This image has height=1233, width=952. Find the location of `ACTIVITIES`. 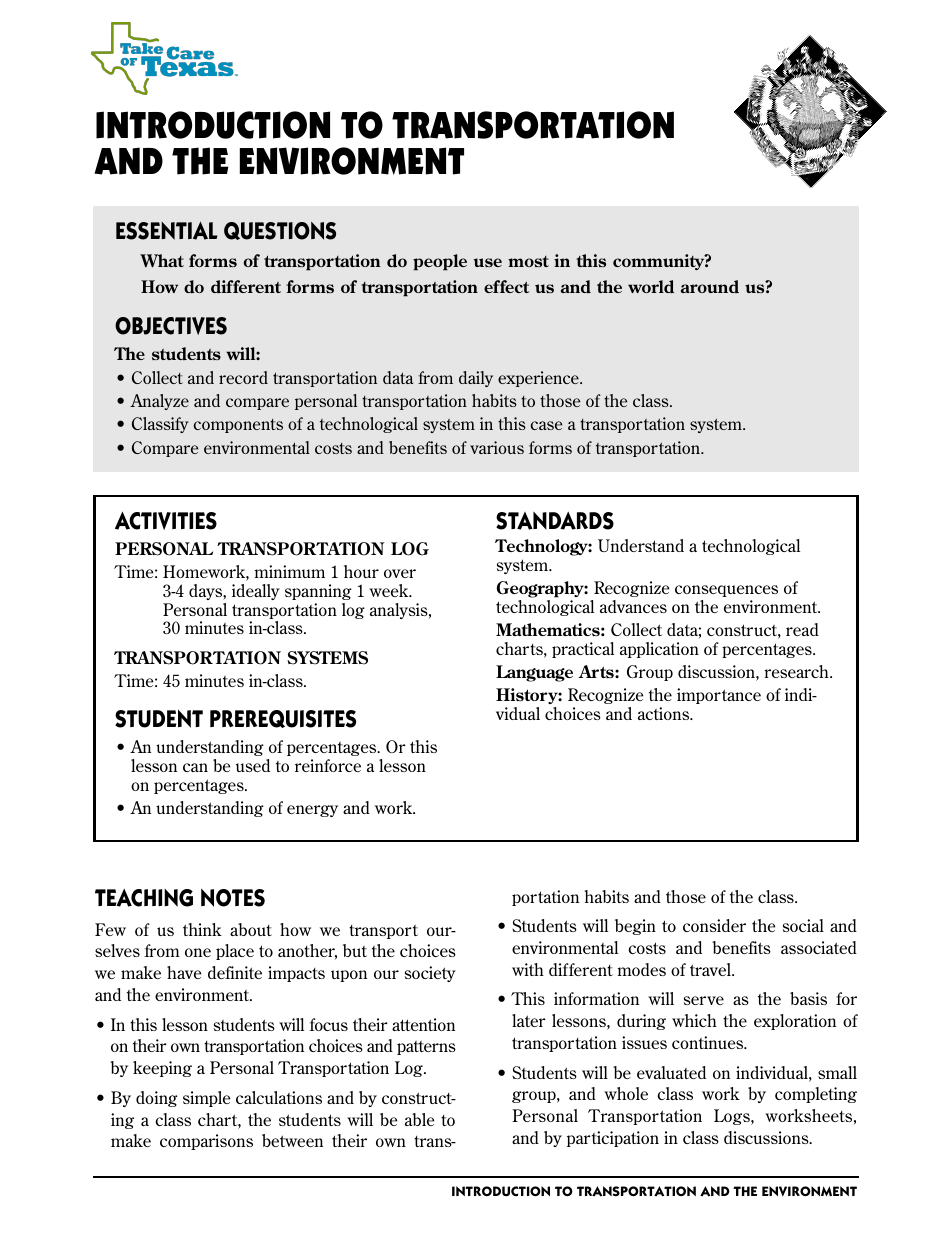

ACTIVITIES is located at coordinates (166, 521).
